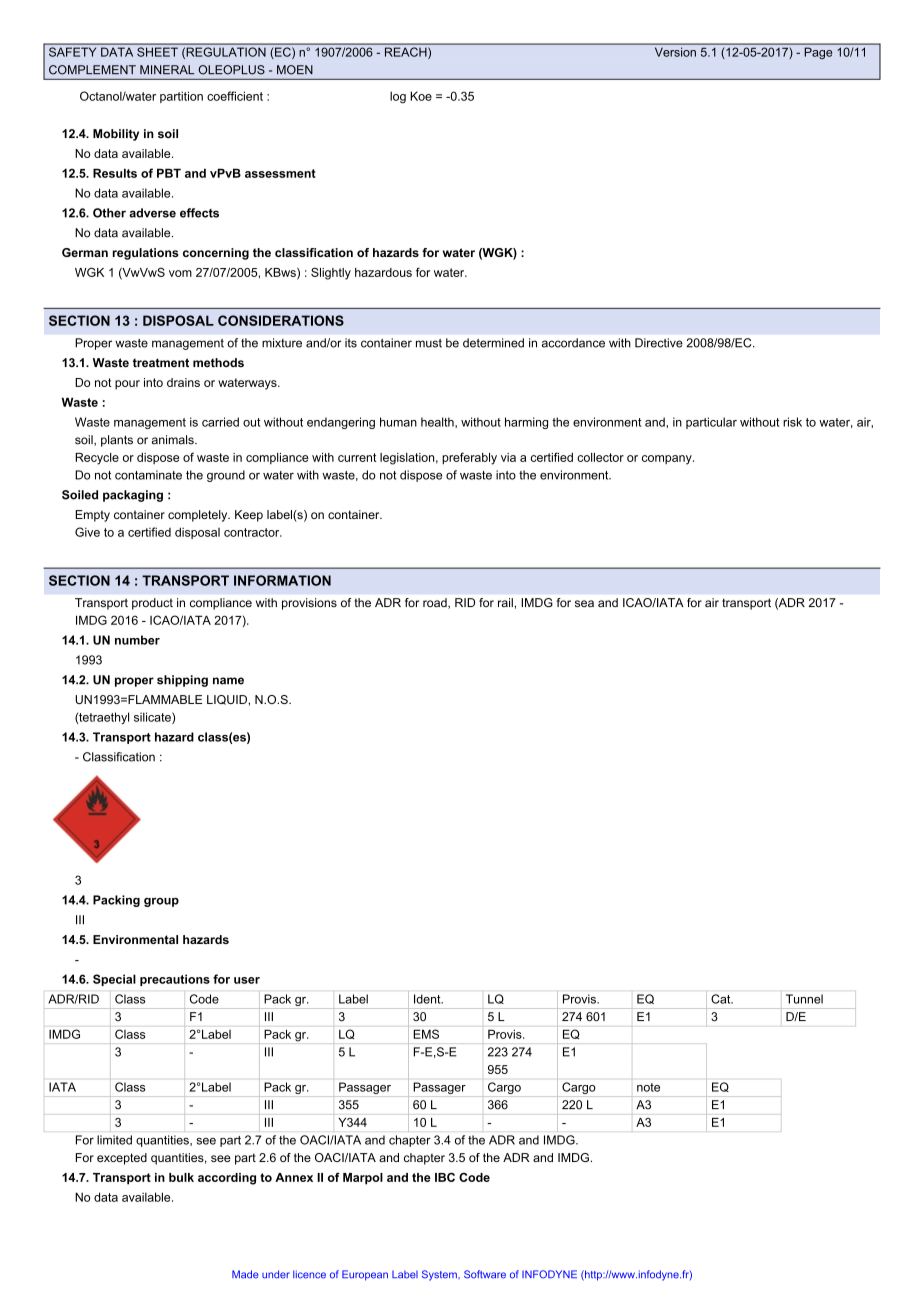  What do you see at coordinates (148, 475) in the document?
I see `contaminate` at bounding box center [148, 475].
